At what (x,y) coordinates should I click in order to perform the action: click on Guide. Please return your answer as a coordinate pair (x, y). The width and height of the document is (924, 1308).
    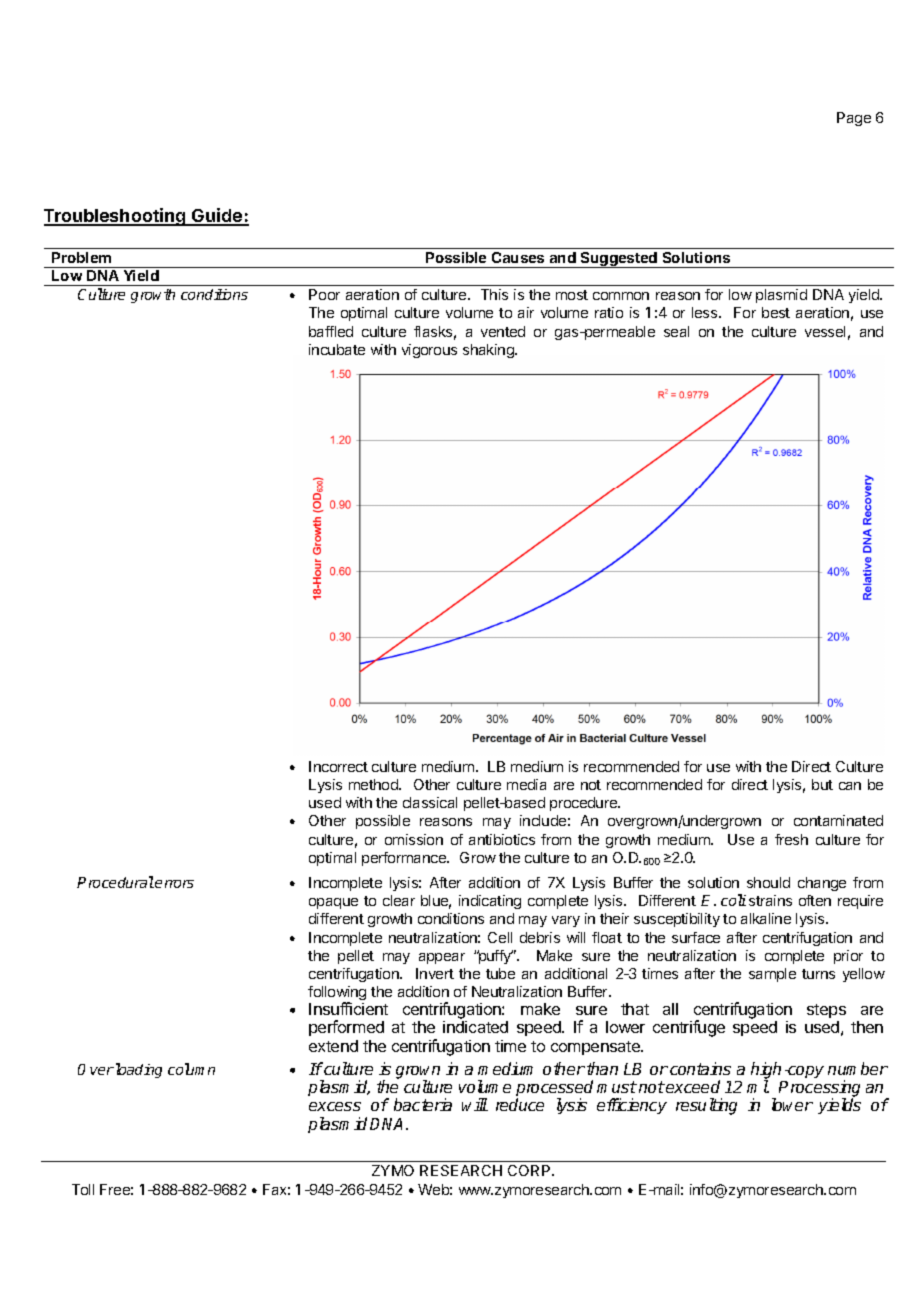
    Looking at the image, I should click on (217, 216).
